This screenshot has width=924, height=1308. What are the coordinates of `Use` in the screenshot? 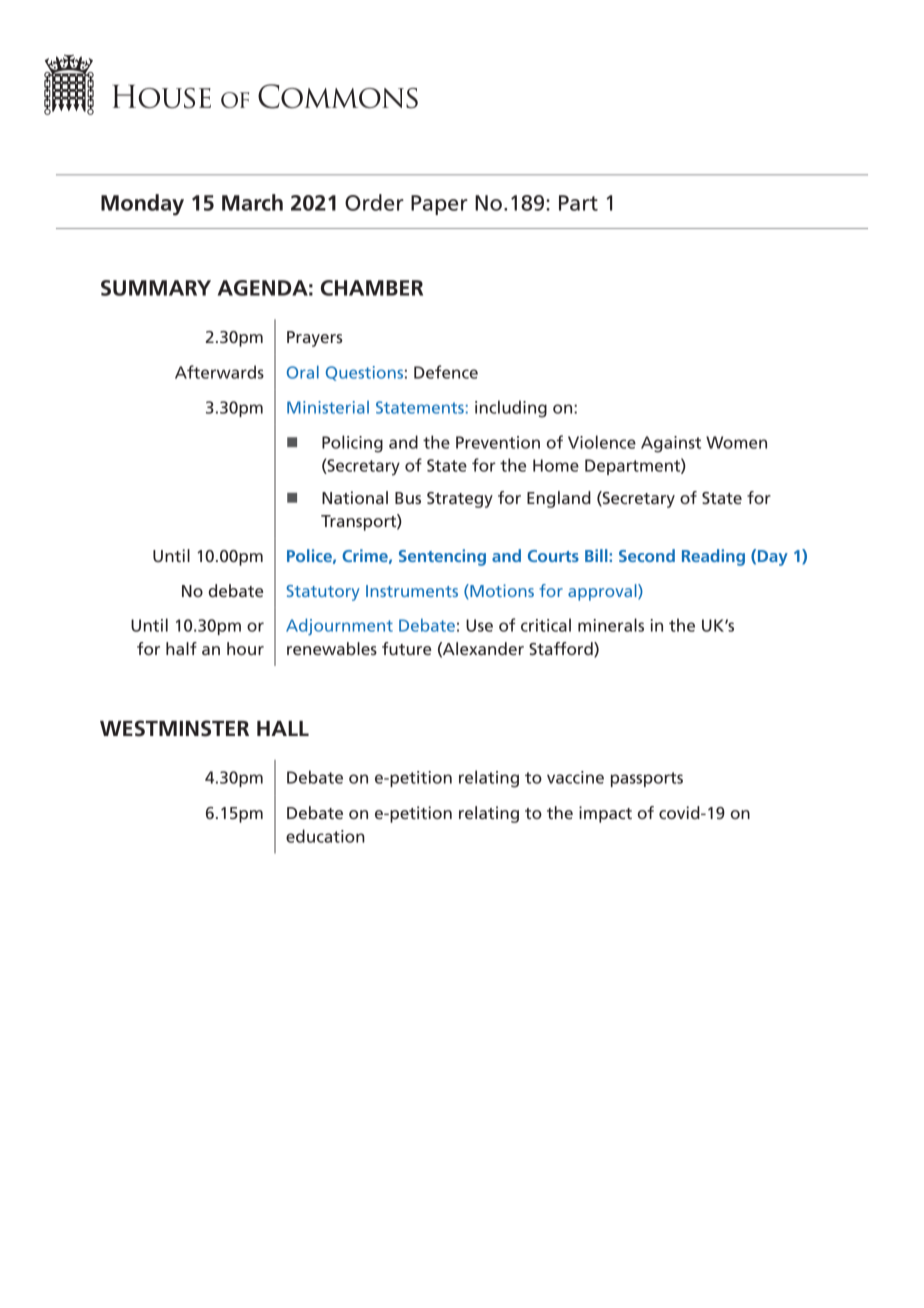 It's located at (479, 625).
